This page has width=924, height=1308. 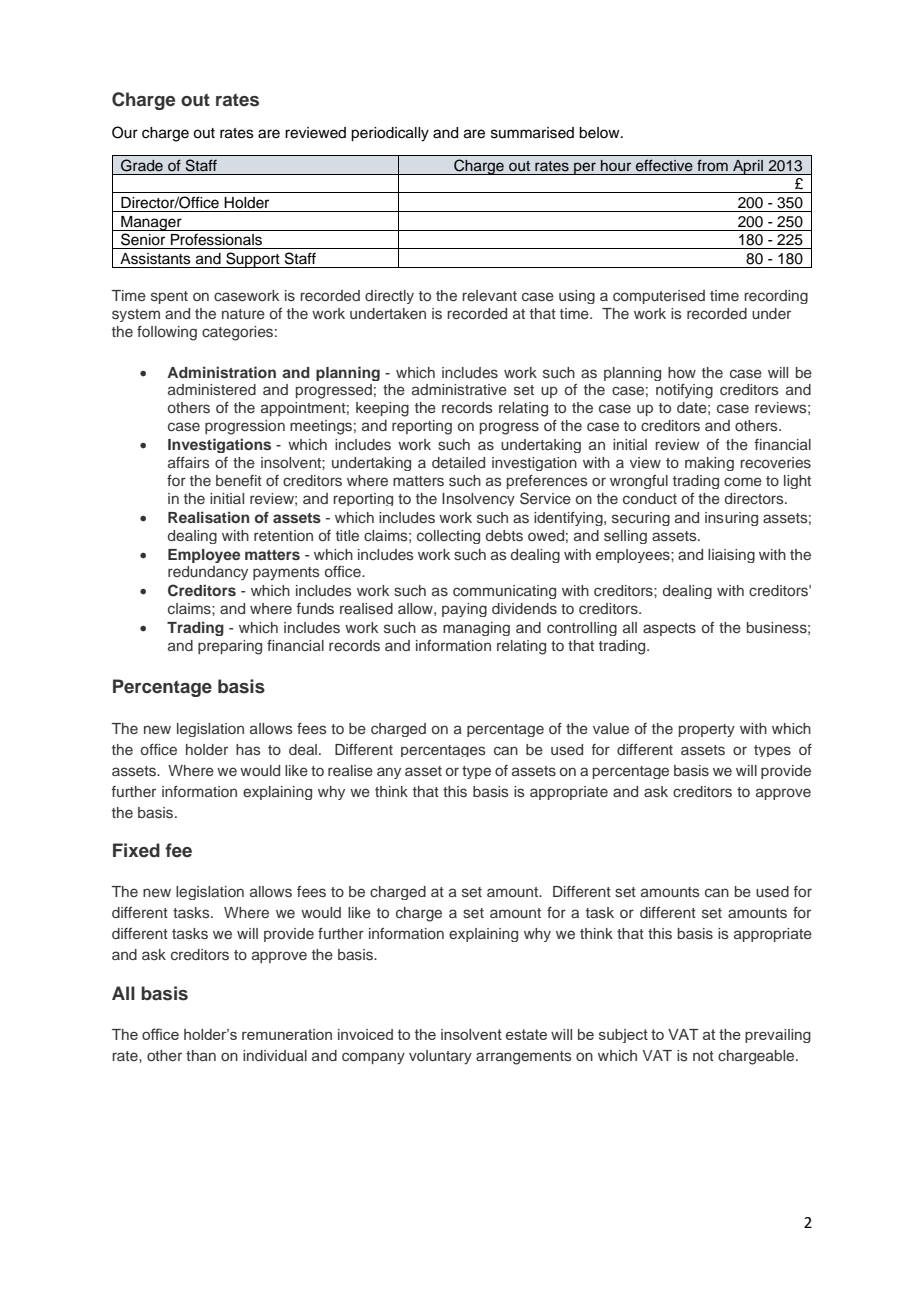 What do you see at coordinates (669, 629) in the page?
I see `aspects` at bounding box center [669, 629].
